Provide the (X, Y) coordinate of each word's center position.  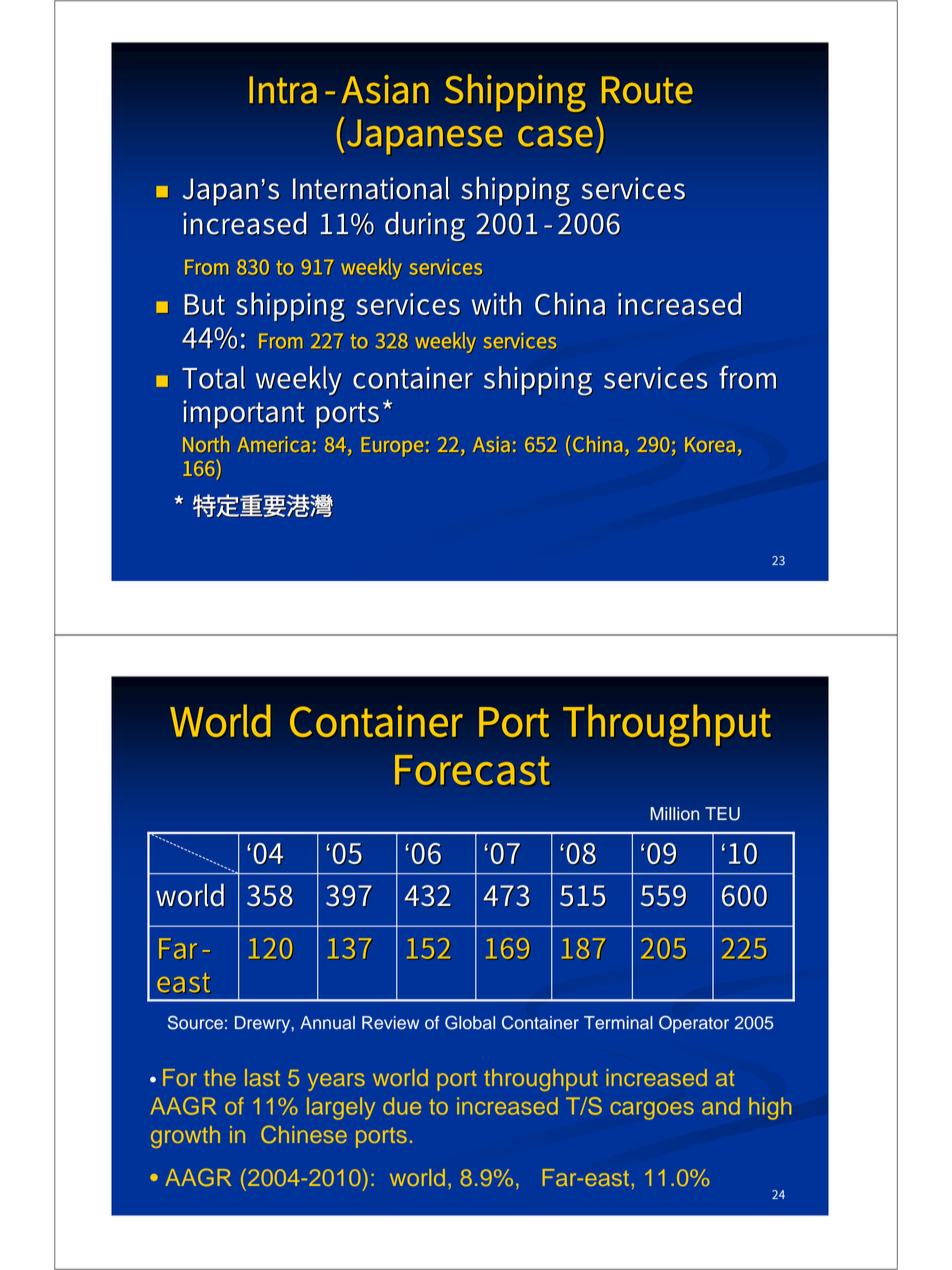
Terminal (618, 1023)
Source (195, 1023)
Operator (694, 1024)
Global (470, 1023)
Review (390, 1023)
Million (675, 814)
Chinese (304, 1134)
